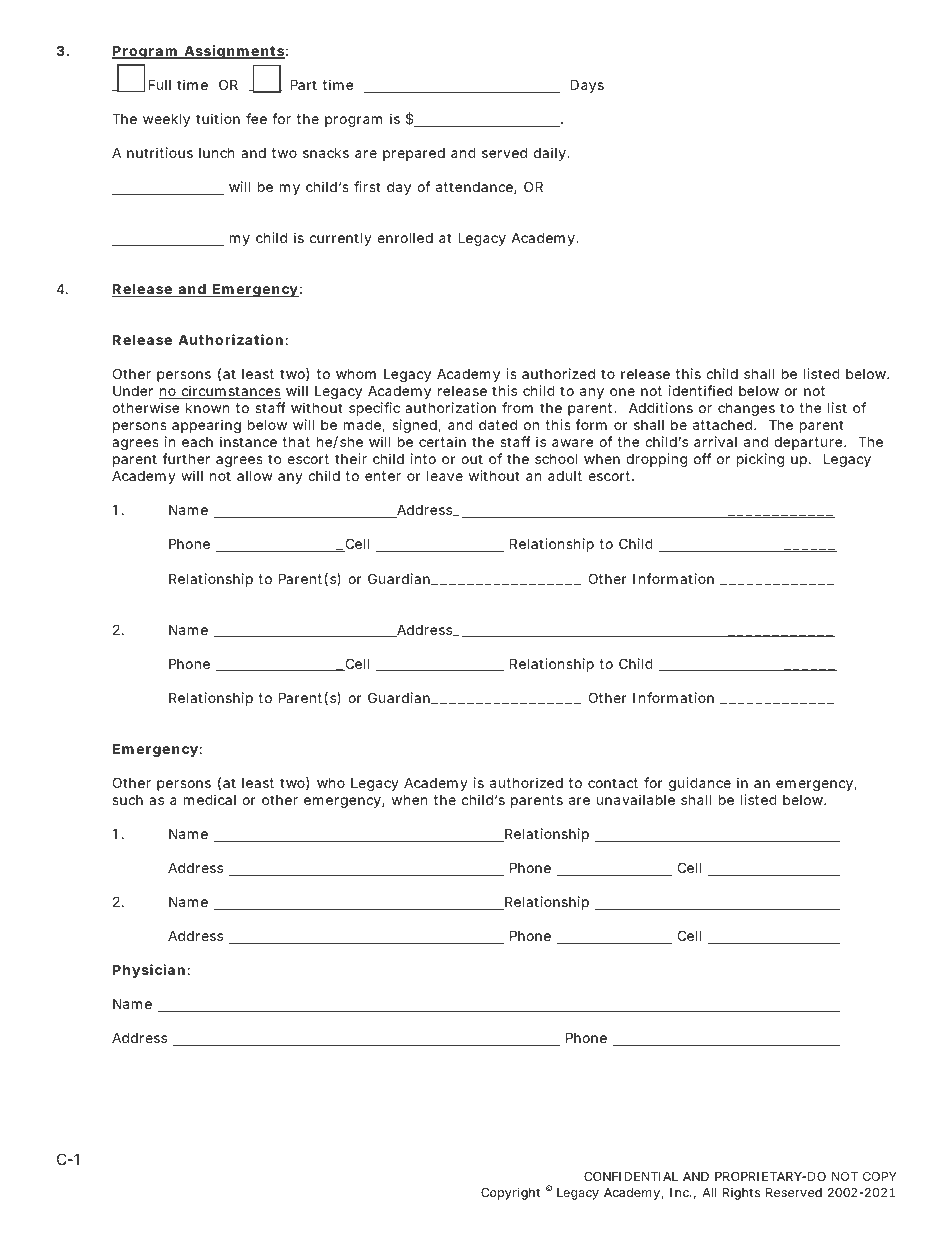 This image has width=952, height=1233. I want to click on contact, so click(613, 783).
